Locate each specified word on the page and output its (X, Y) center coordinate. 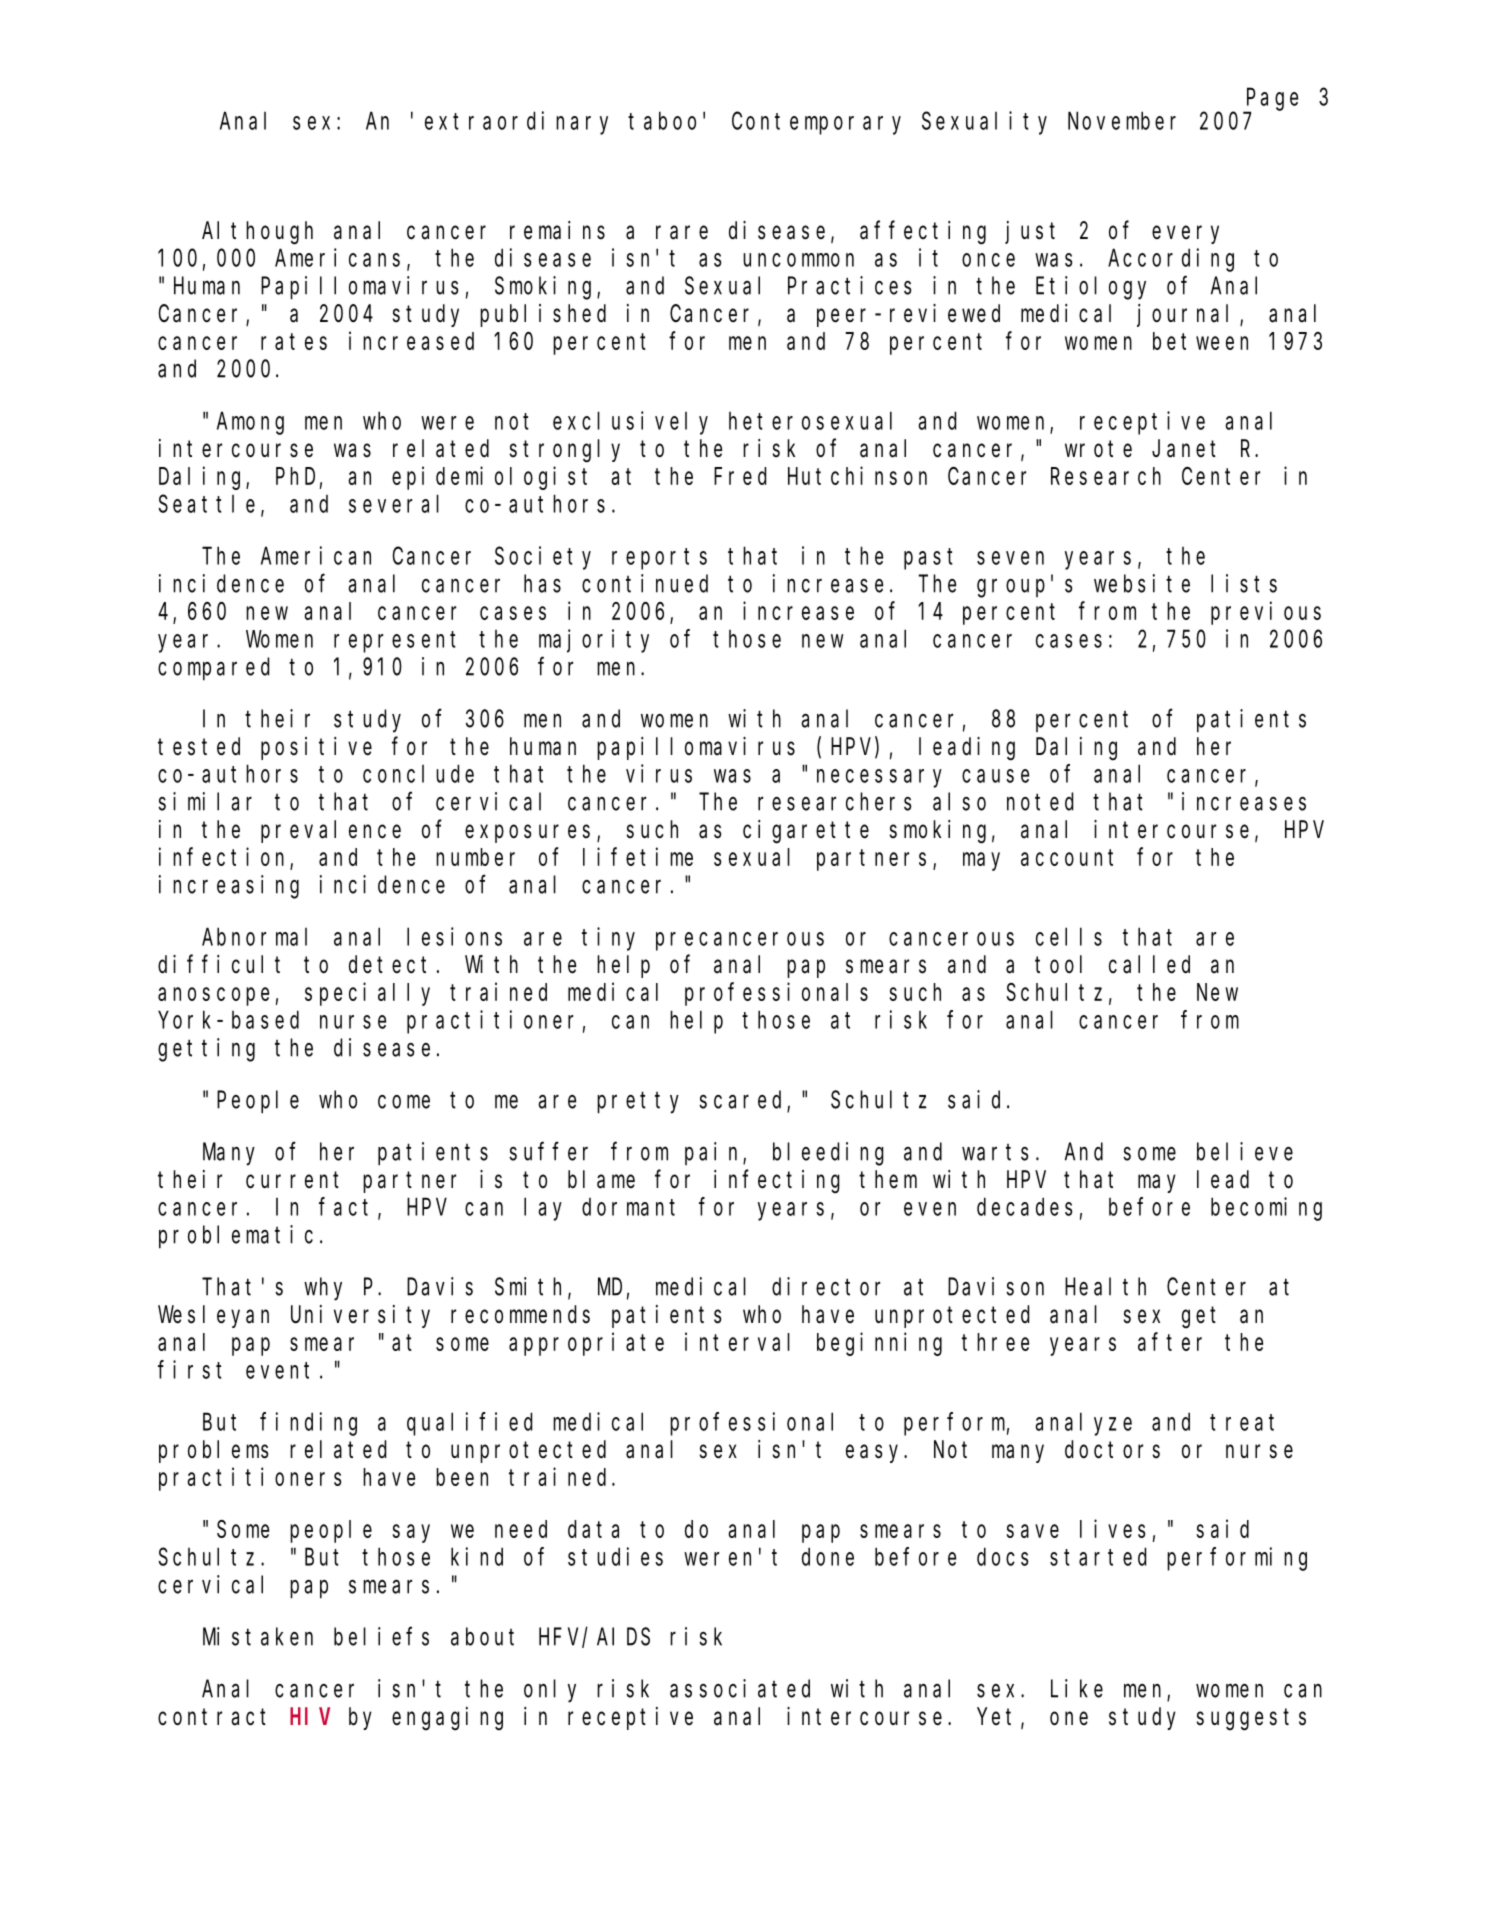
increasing (229, 887)
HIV (310, 1717)
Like (1077, 1688)
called (1149, 964)
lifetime (638, 856)
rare (682, 233)
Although (257, 233)
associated (740, 1688)
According (1171, 260)
